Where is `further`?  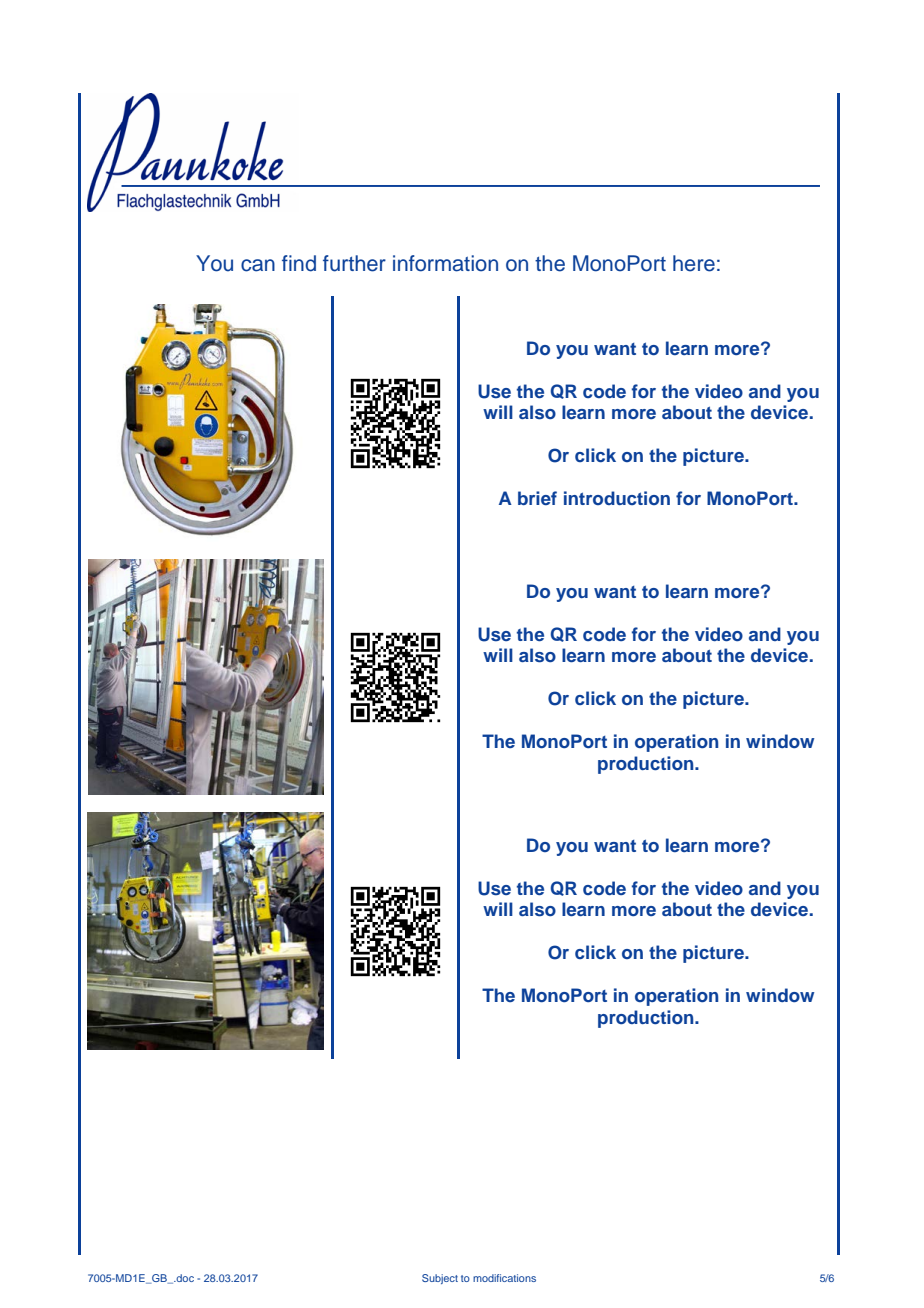
further is located at coordinates (354, 263).
